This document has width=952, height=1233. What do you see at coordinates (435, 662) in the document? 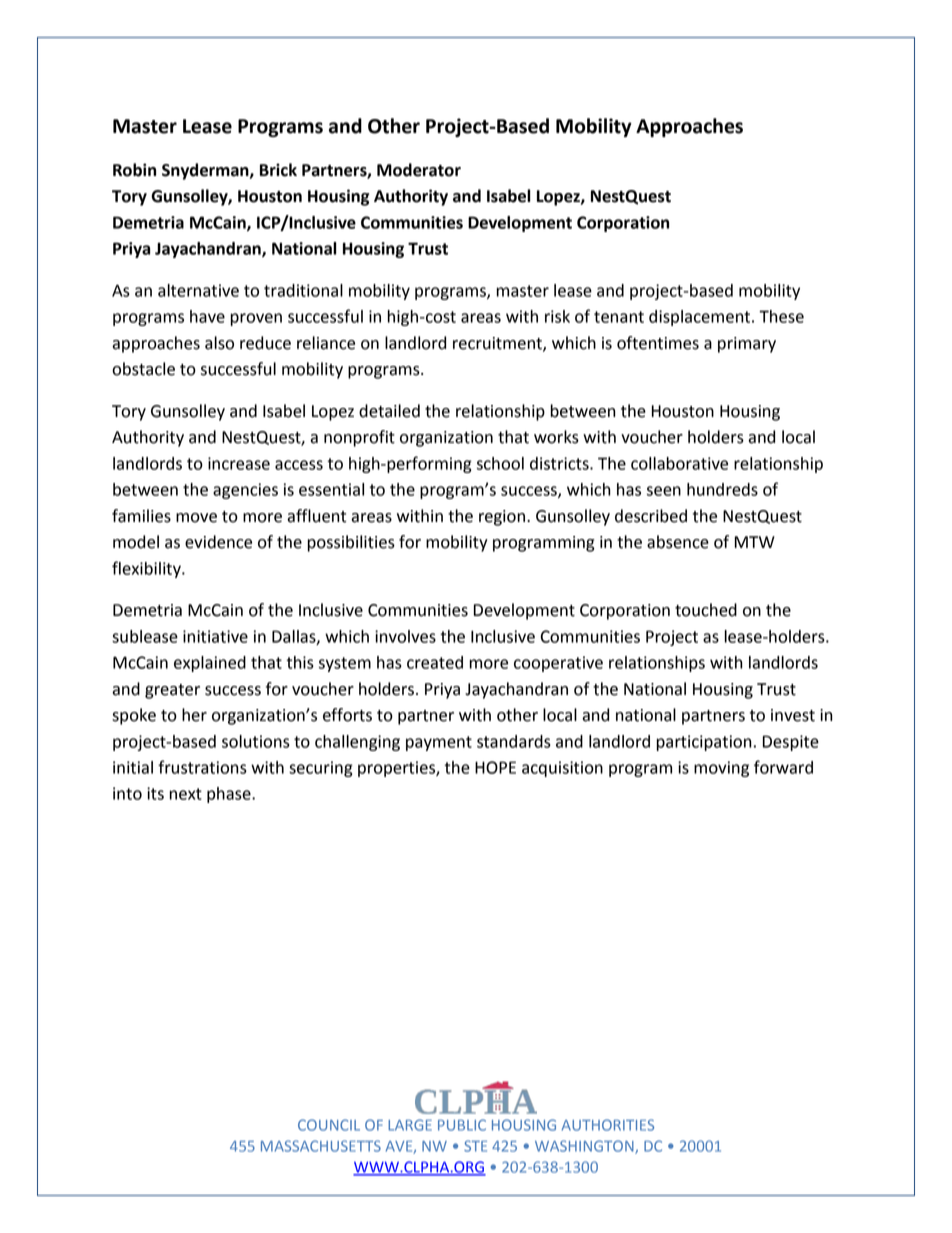
I see `created` at bounding box center [435, 662].
